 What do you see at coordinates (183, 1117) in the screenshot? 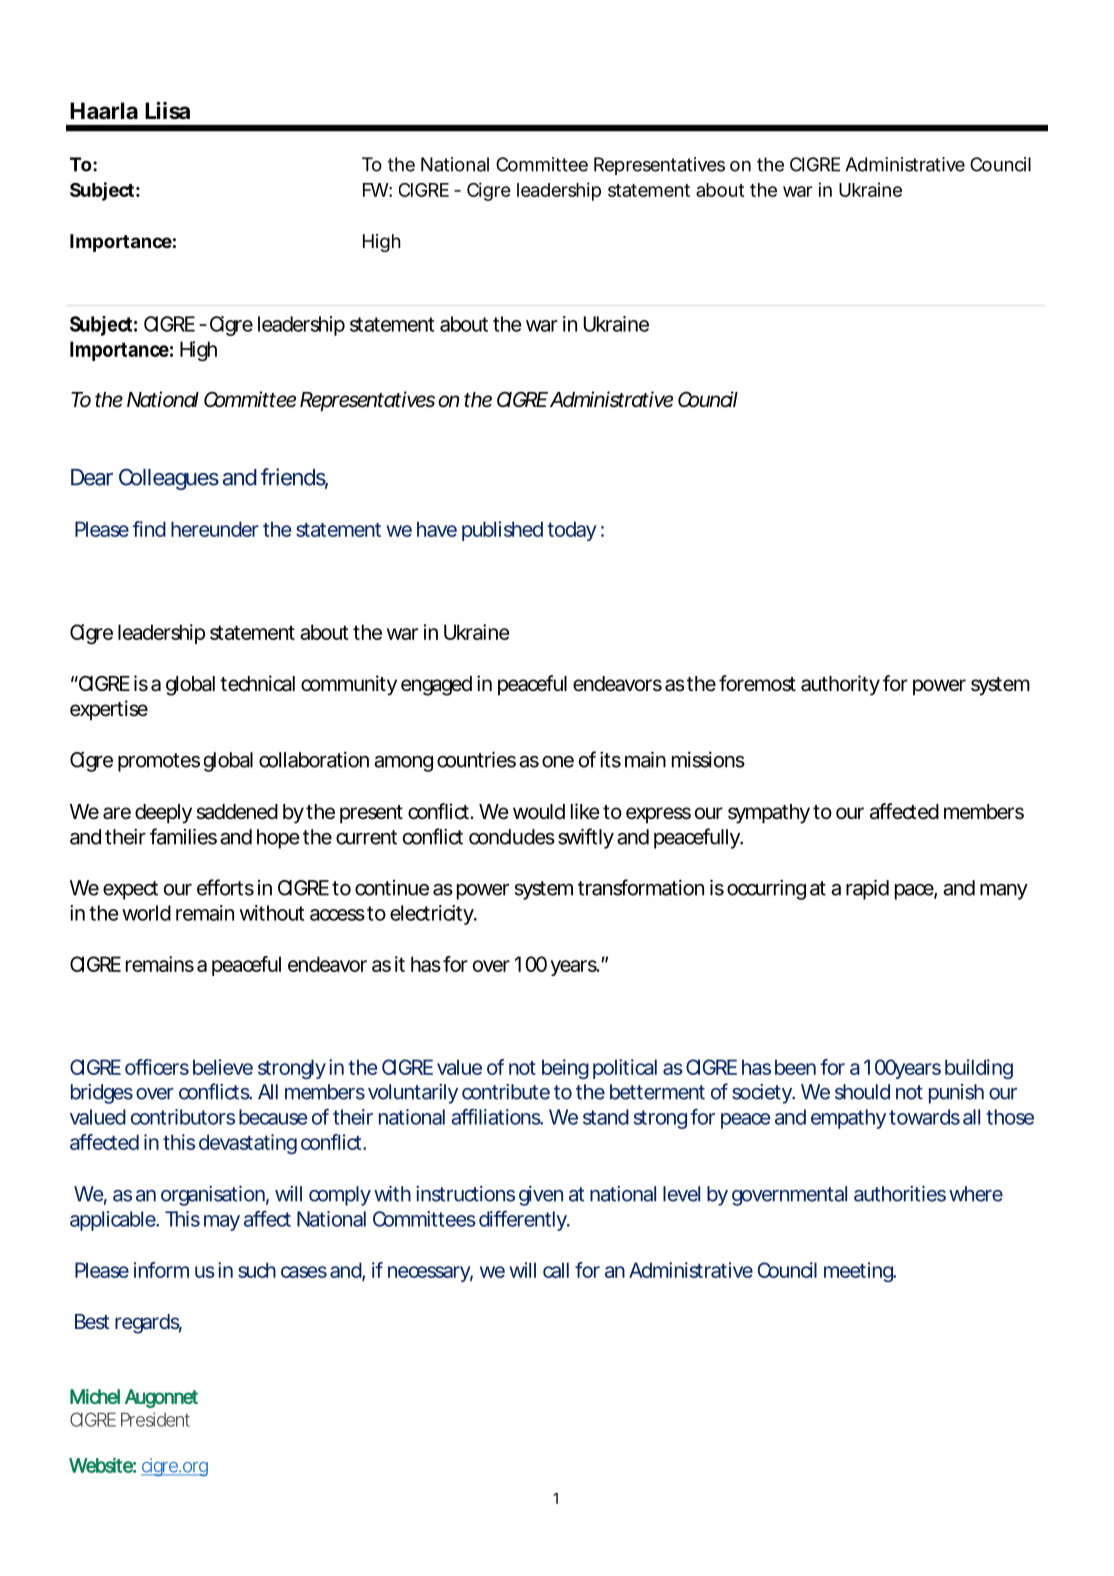
I see `contributors` at bounding box center [183, 1117].
